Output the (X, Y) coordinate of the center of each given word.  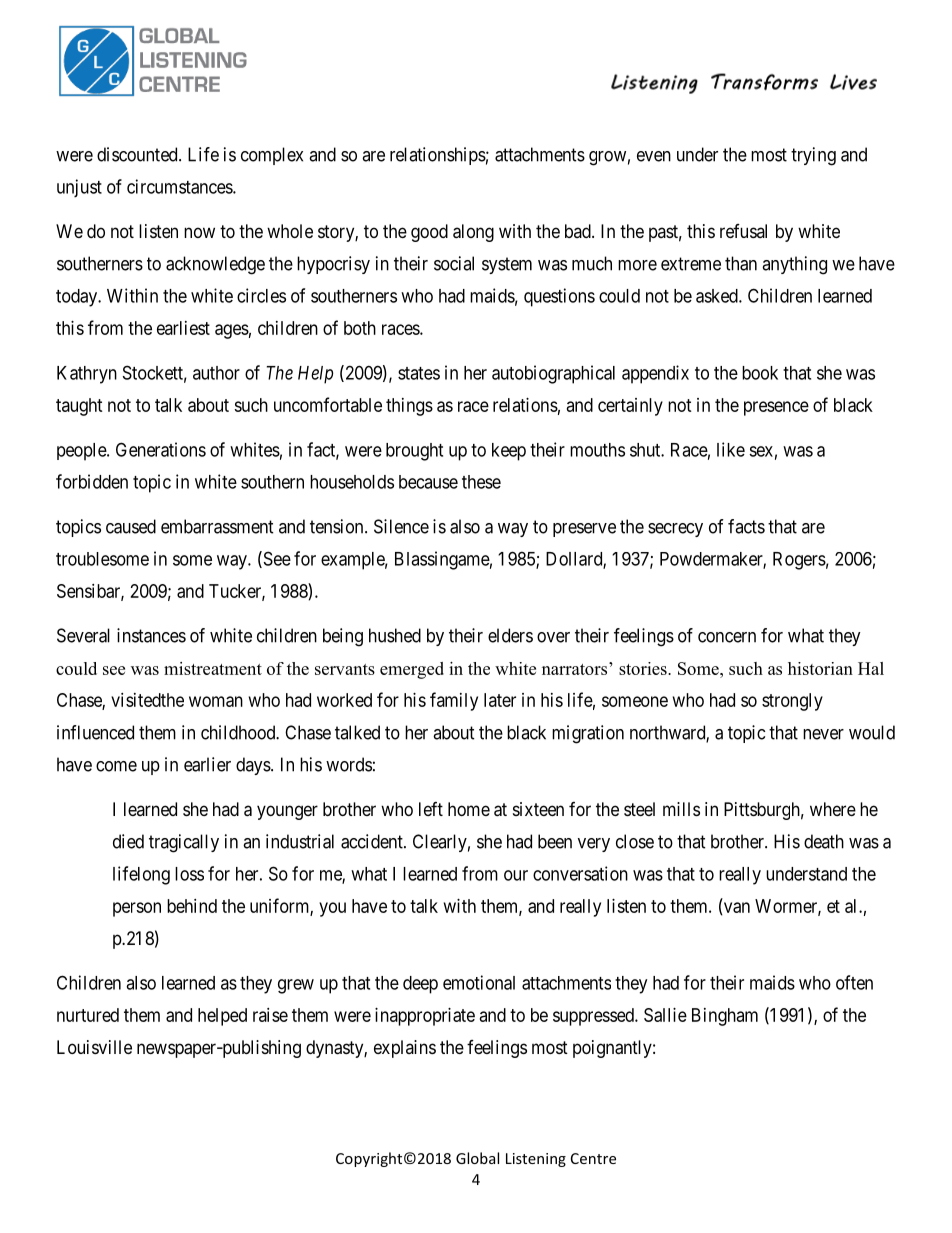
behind (192, 906)
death (824, 841)
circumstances (180, 186)
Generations (161, 449)
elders (510, 635)
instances (151, 635)
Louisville (94, 1047)
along (473, 233)
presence (776, 408)
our (516, 875)
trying (813, 156)
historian (820, 668)
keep (509, 452)
